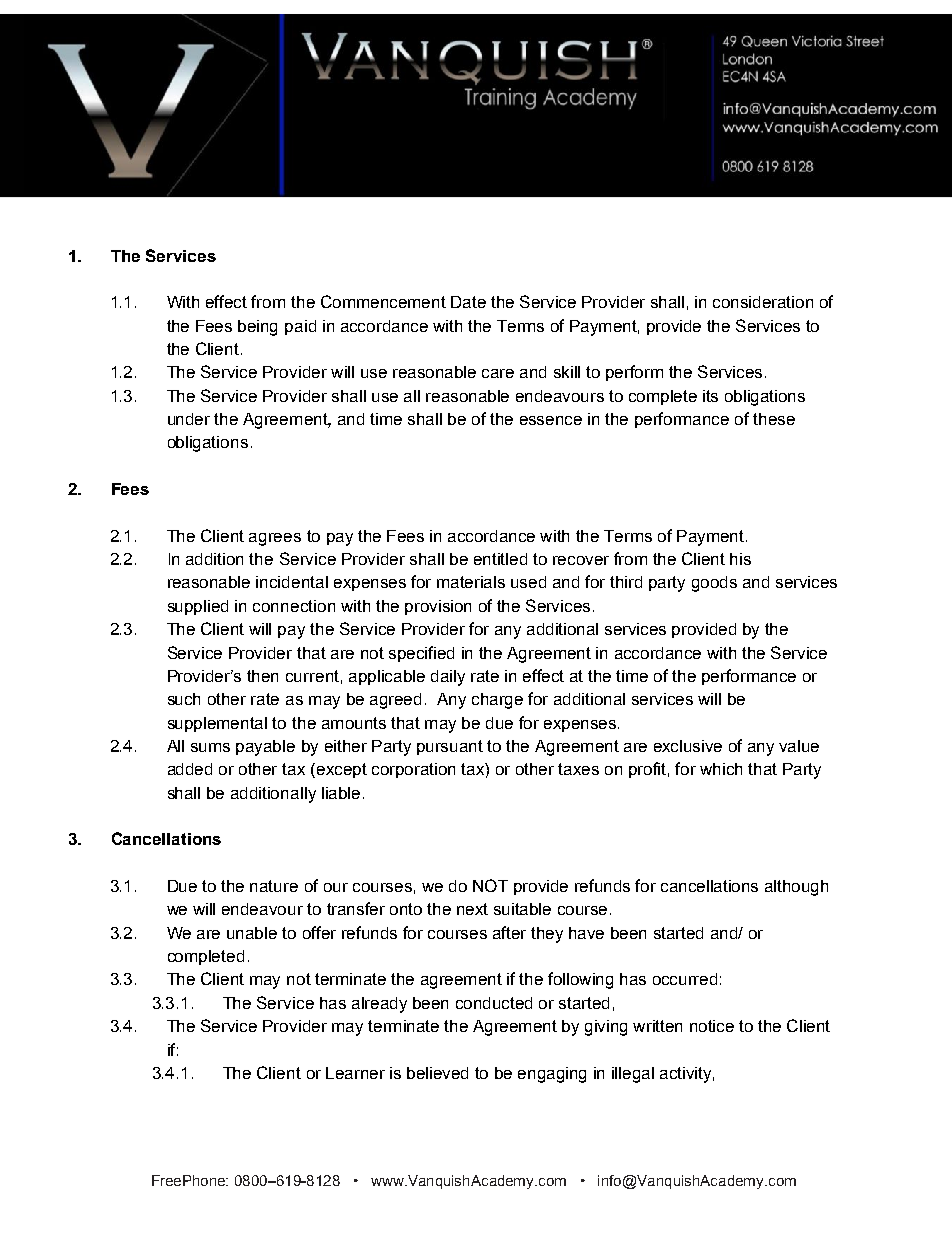  Describe the element at coordinates (468, 302) in the screenshot. I see `Date` at that location.
